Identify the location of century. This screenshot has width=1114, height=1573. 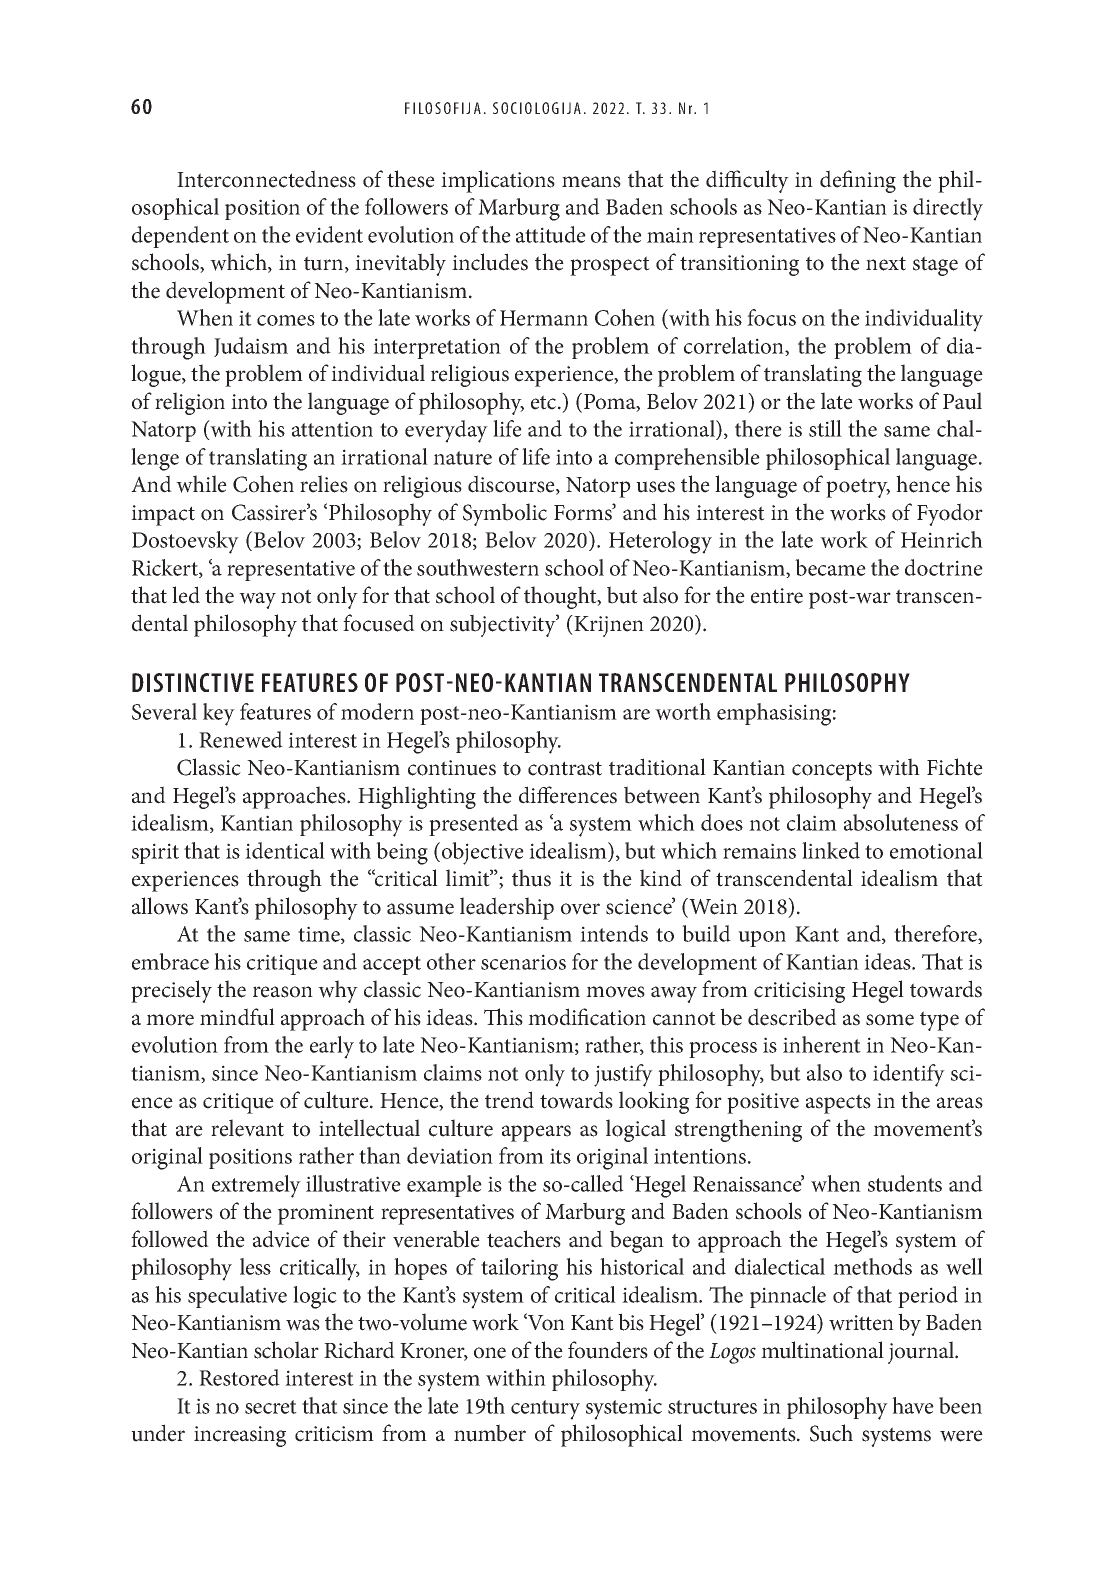
(545, 1410).
